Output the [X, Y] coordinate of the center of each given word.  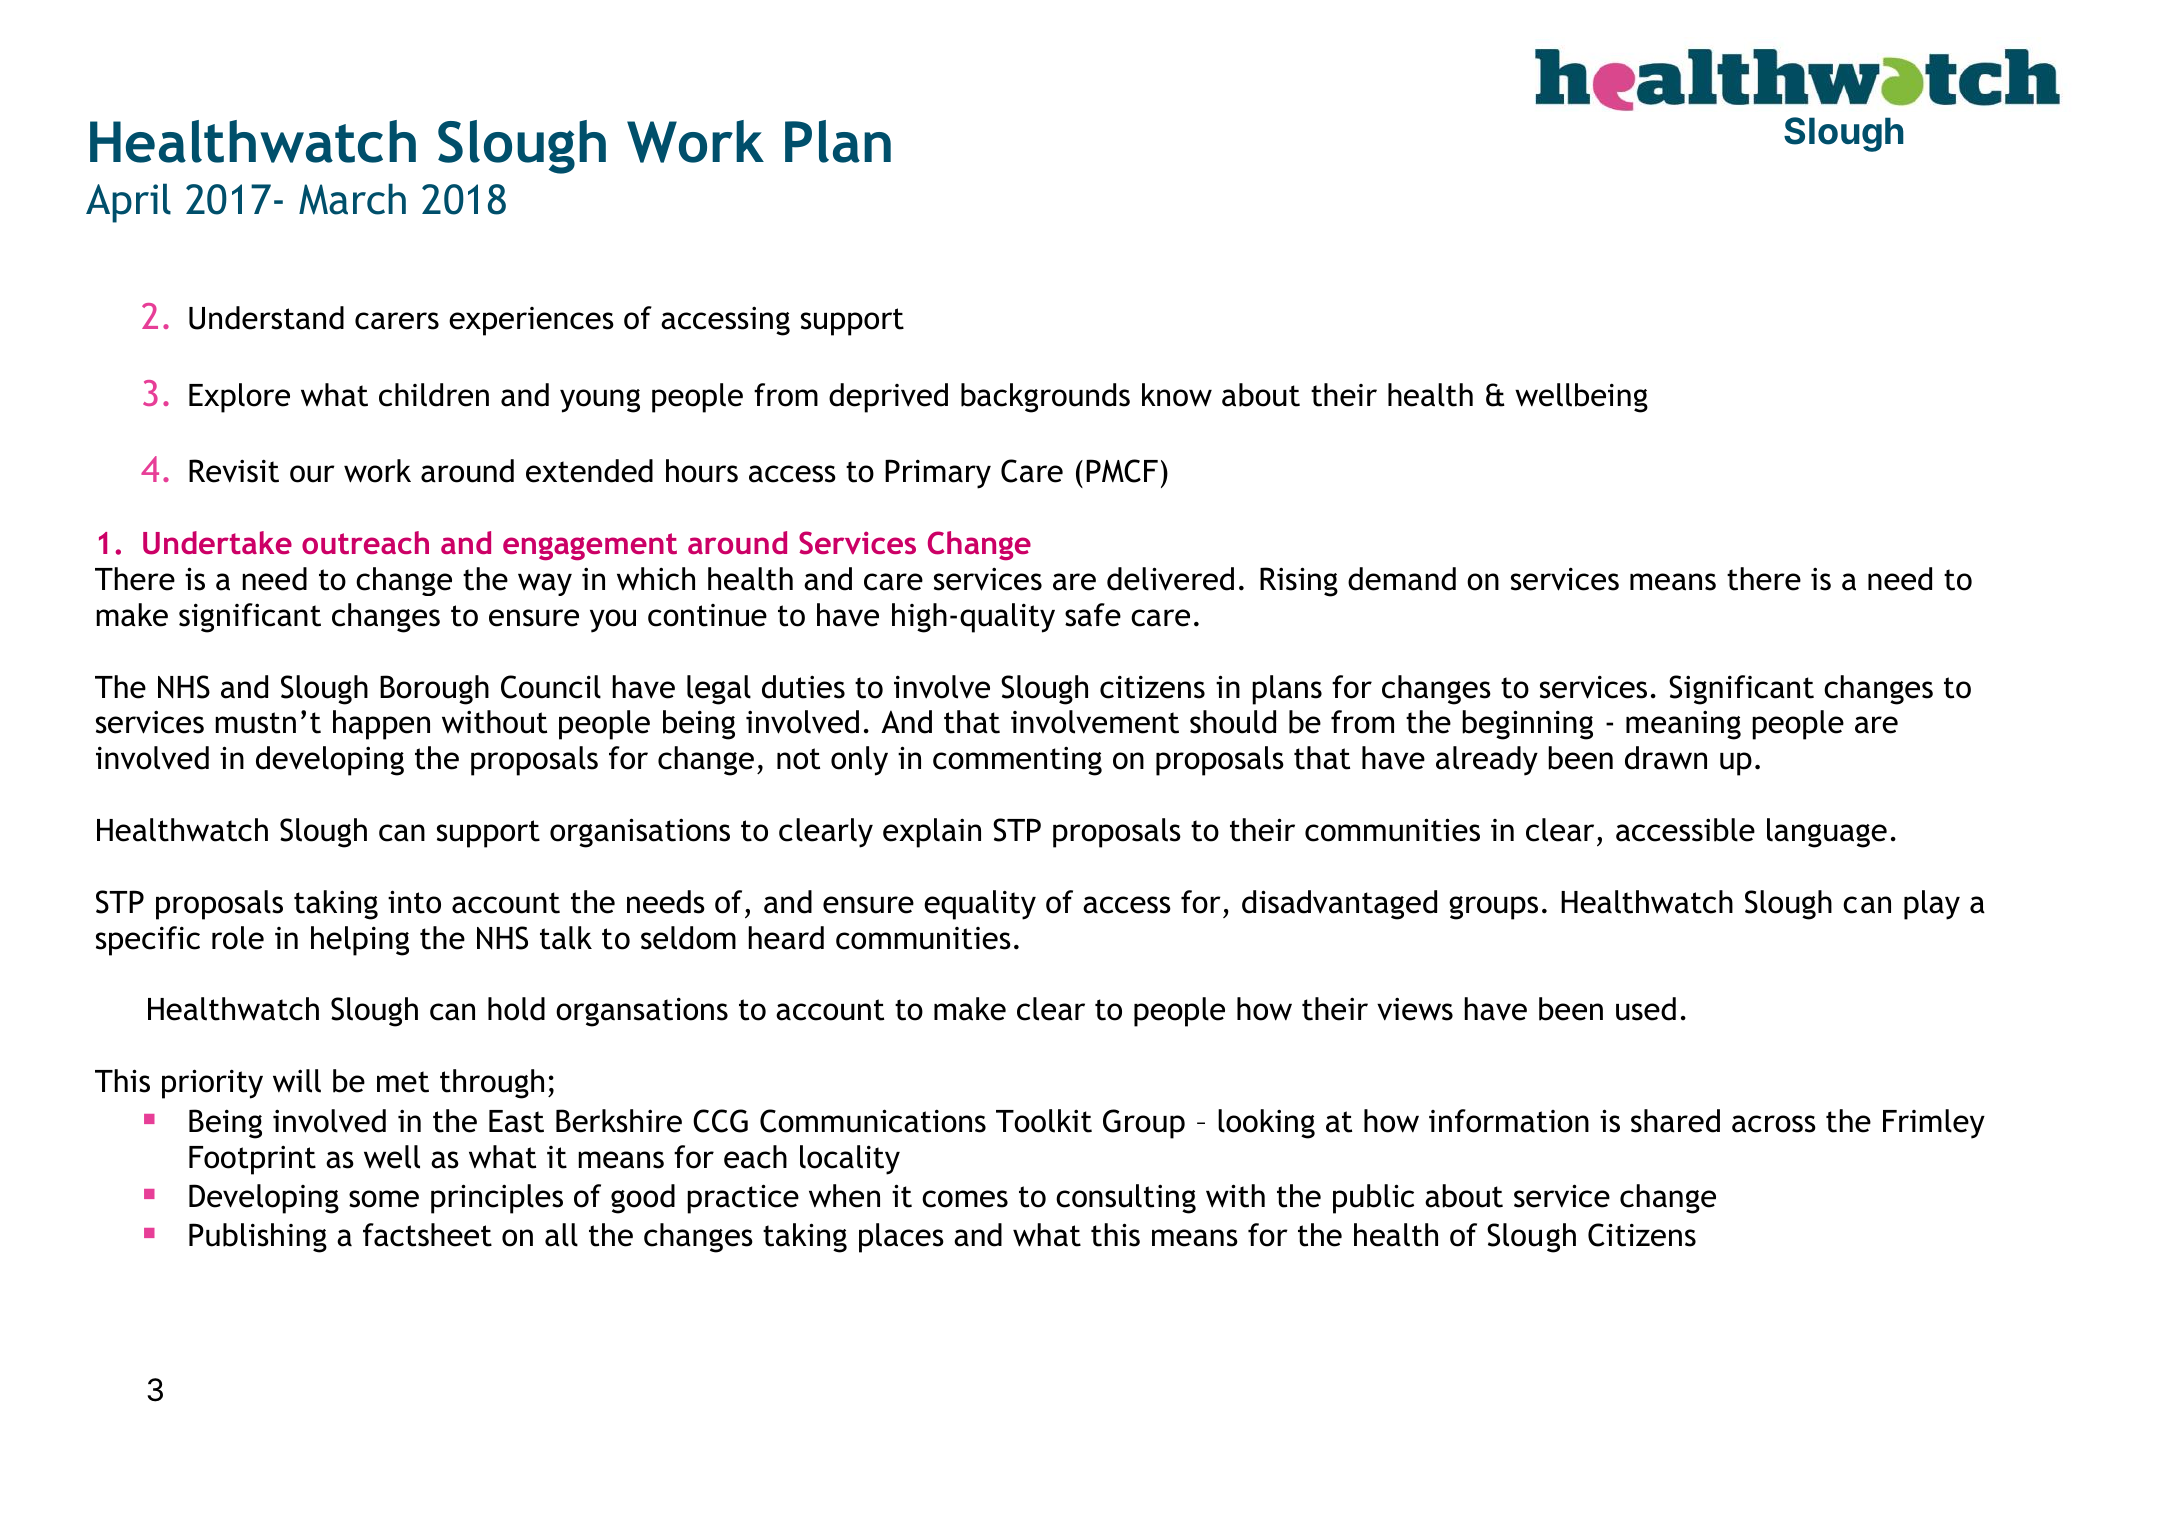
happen [381, 725]
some [384, 1199]
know [1177, 395]
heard [786, 938]
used [1646, 1009]
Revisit [234, 471]
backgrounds [1045, 398]
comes [965, 1199]
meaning [1683, 725]
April [128, 203]
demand [1402, 579]
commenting [1017, 761]
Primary [938, 474]
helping [360, 941]
